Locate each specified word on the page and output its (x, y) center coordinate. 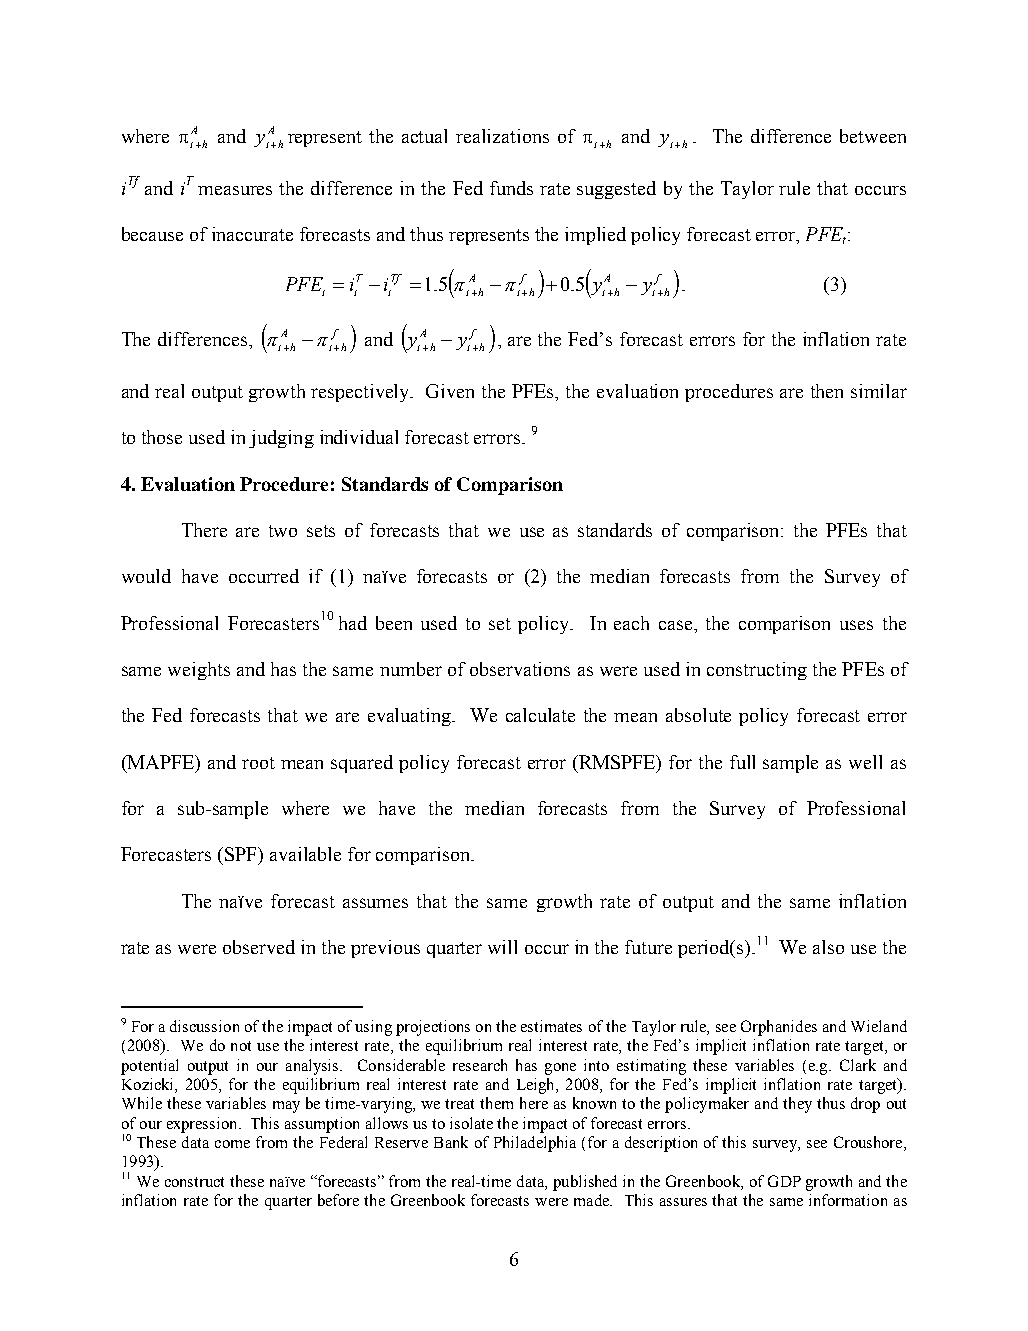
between (873, 136)
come (232, 1144)
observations (520, 669)
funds (511, 188)
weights (199, 671)
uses (856, 625)
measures (235, 190)
